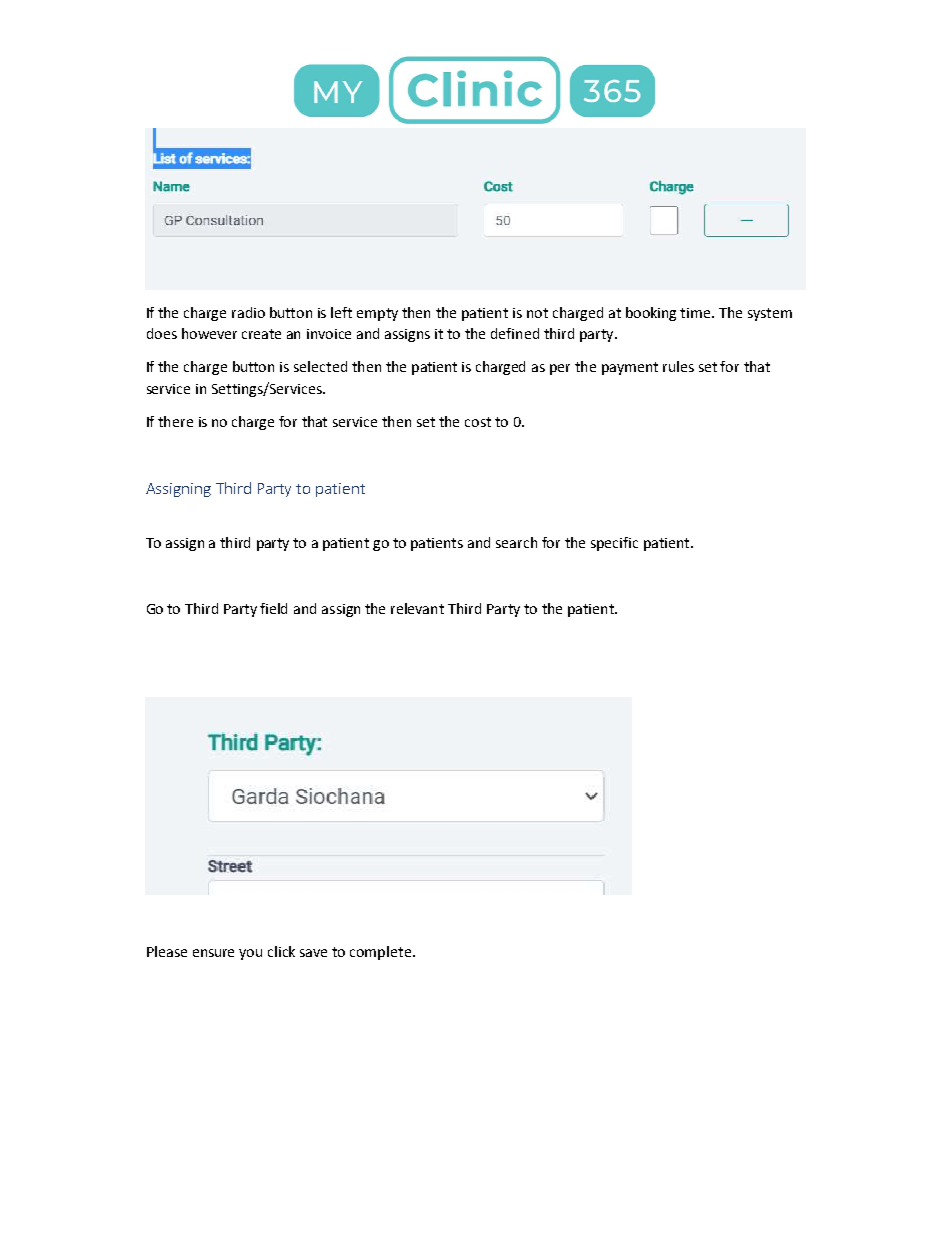  I want to click on field, so click(273, 608).
